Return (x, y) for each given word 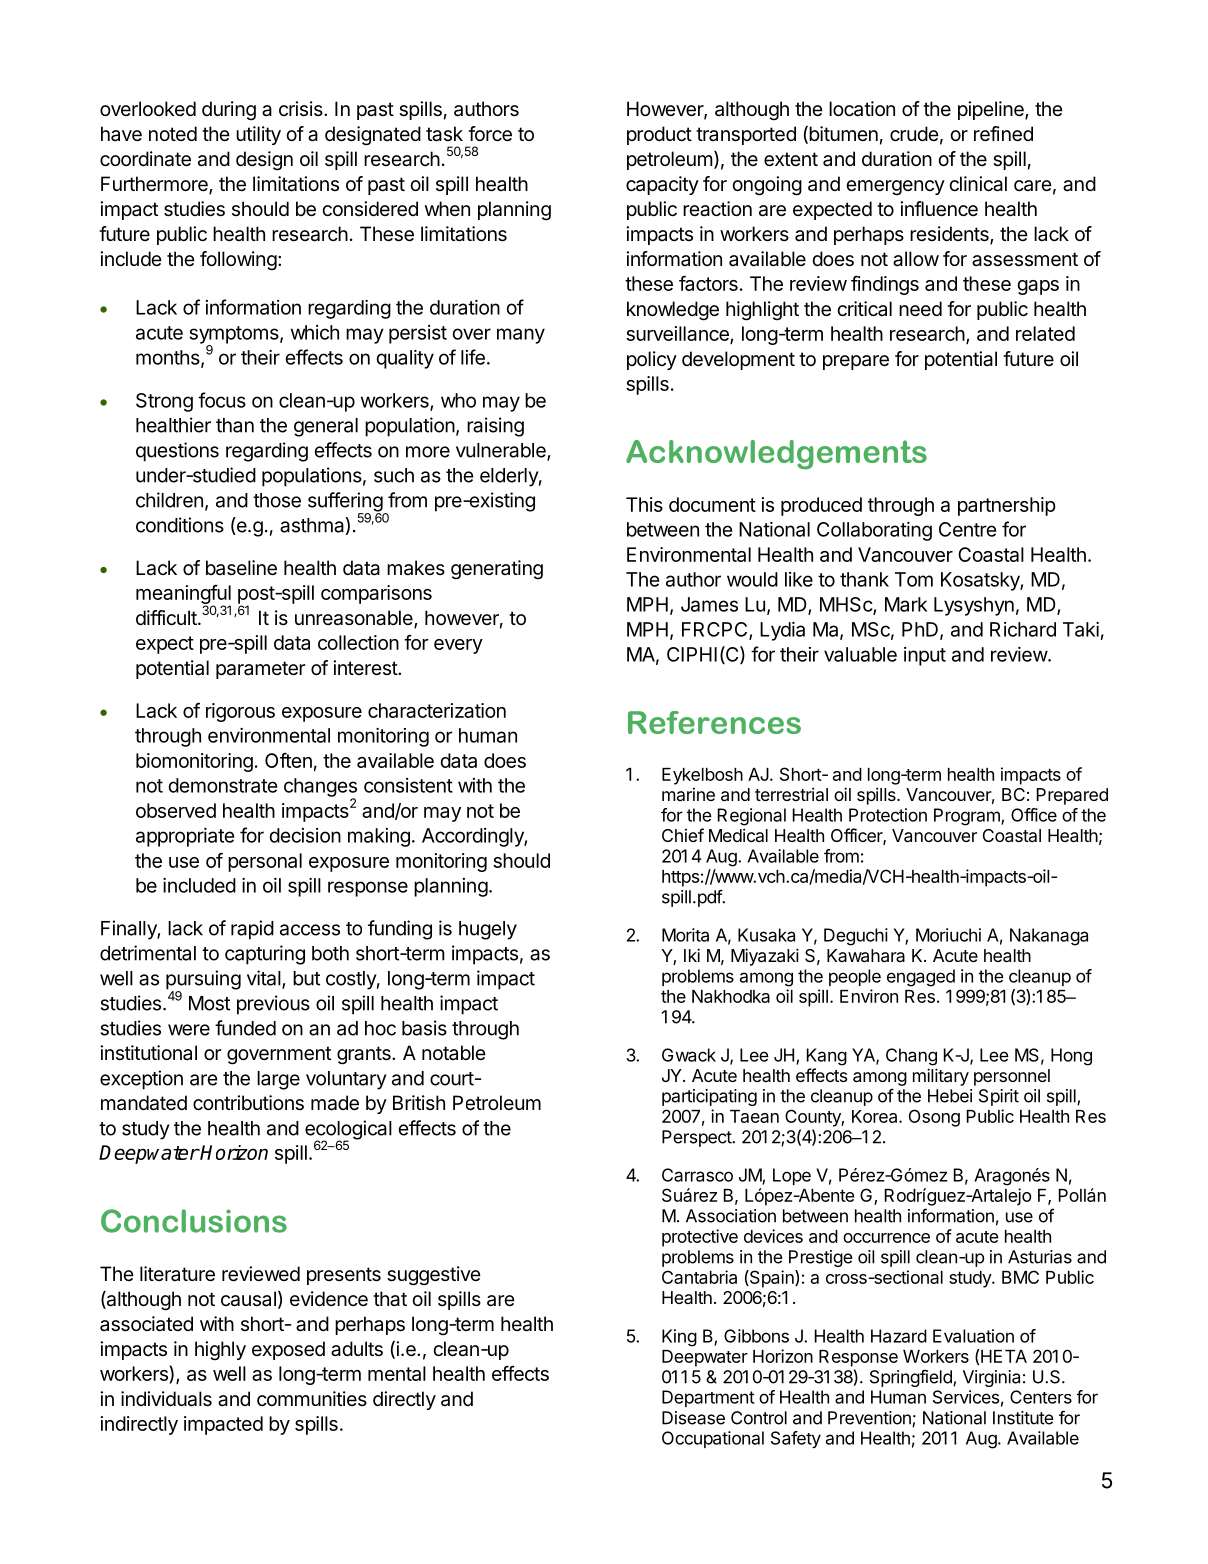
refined (1003, 134)
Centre (967, 529)
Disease (693, 1418)
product (659, 135)
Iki (692, 955)
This (644, 504)
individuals (166, 1399)
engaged (921, 978)
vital (264, 978)
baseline (241, 568)
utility (258, 135)
